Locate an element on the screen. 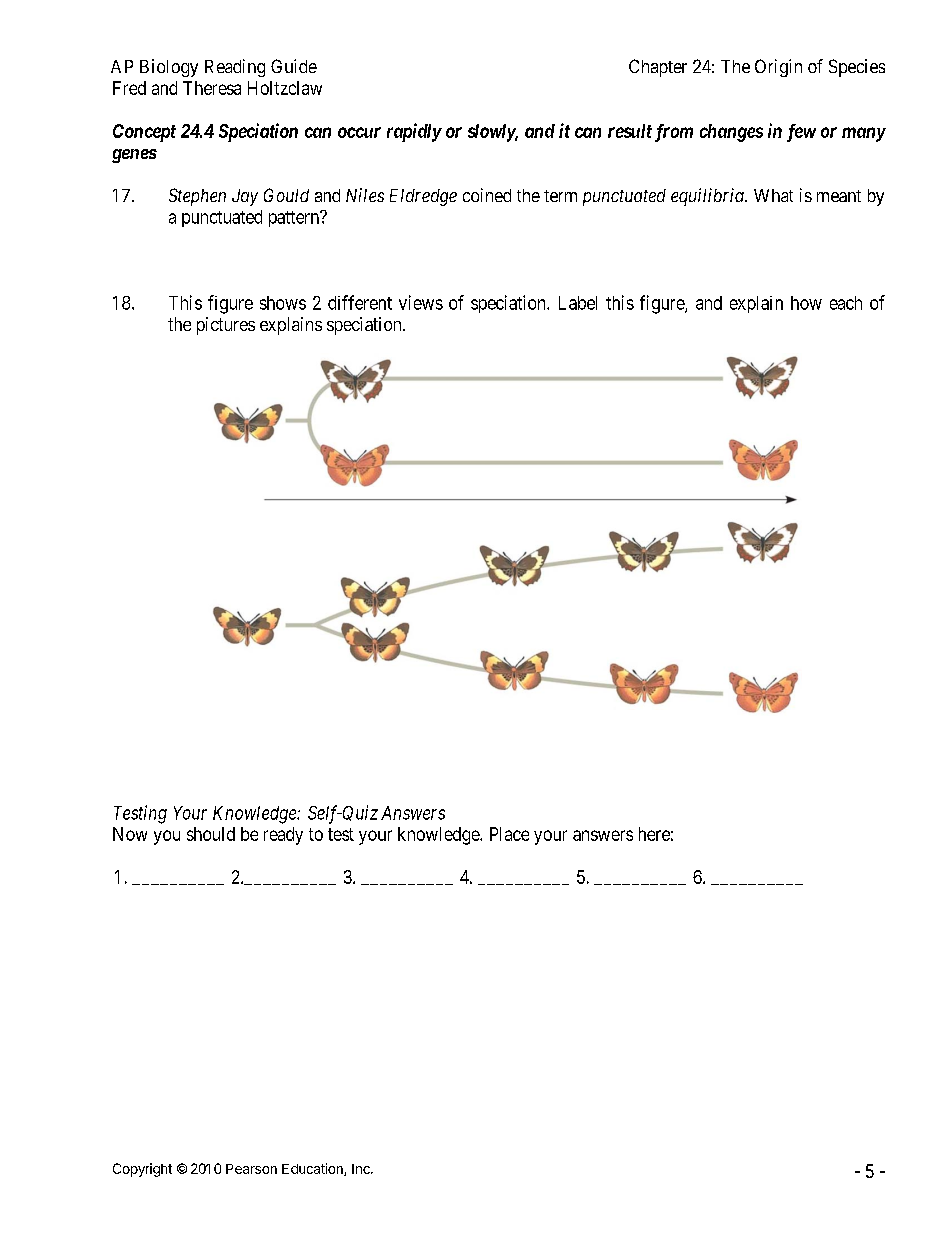  Place is located at coordinates (509, 834).
